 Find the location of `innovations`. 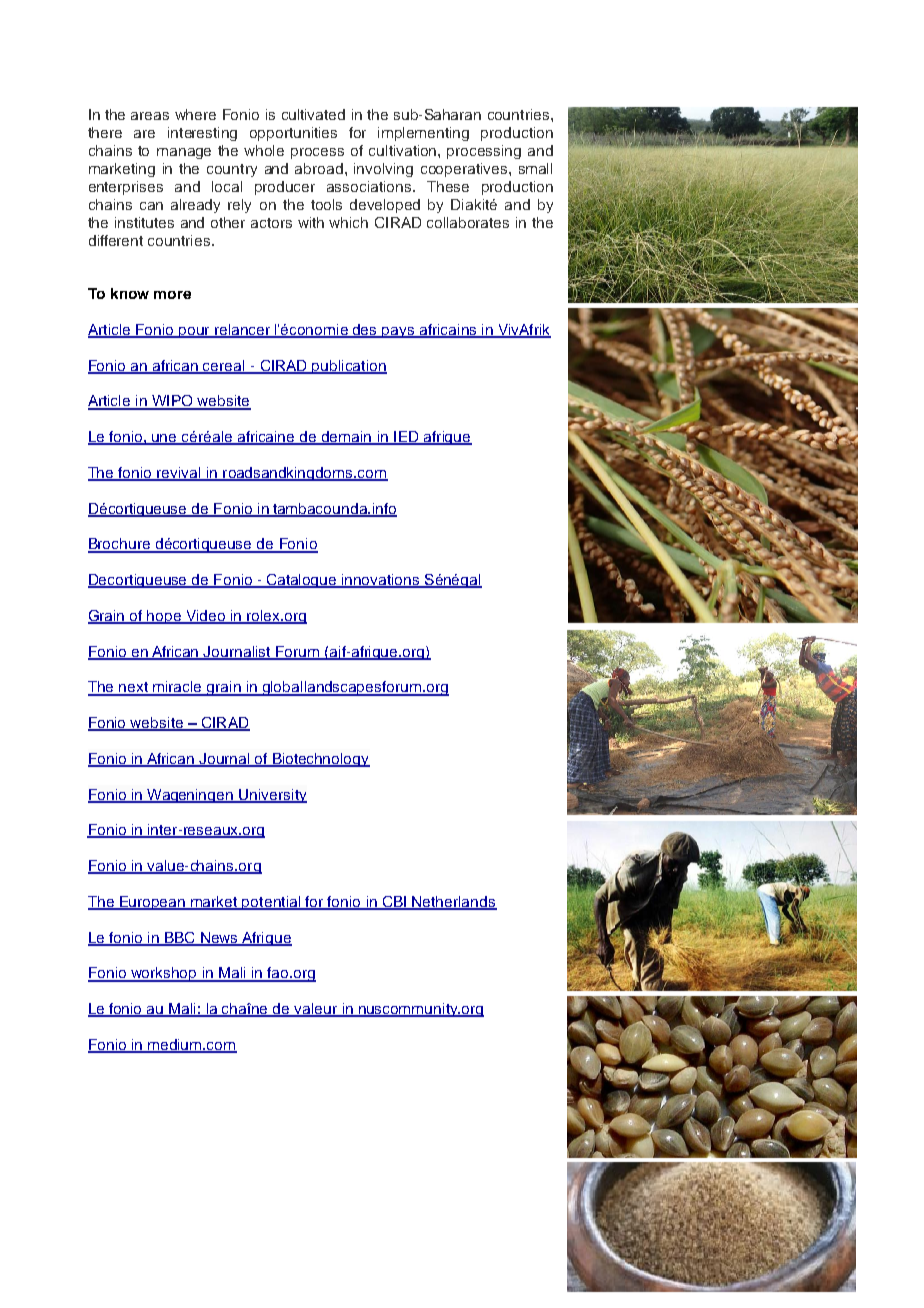

innovations is located at coordinates (381, 581).
